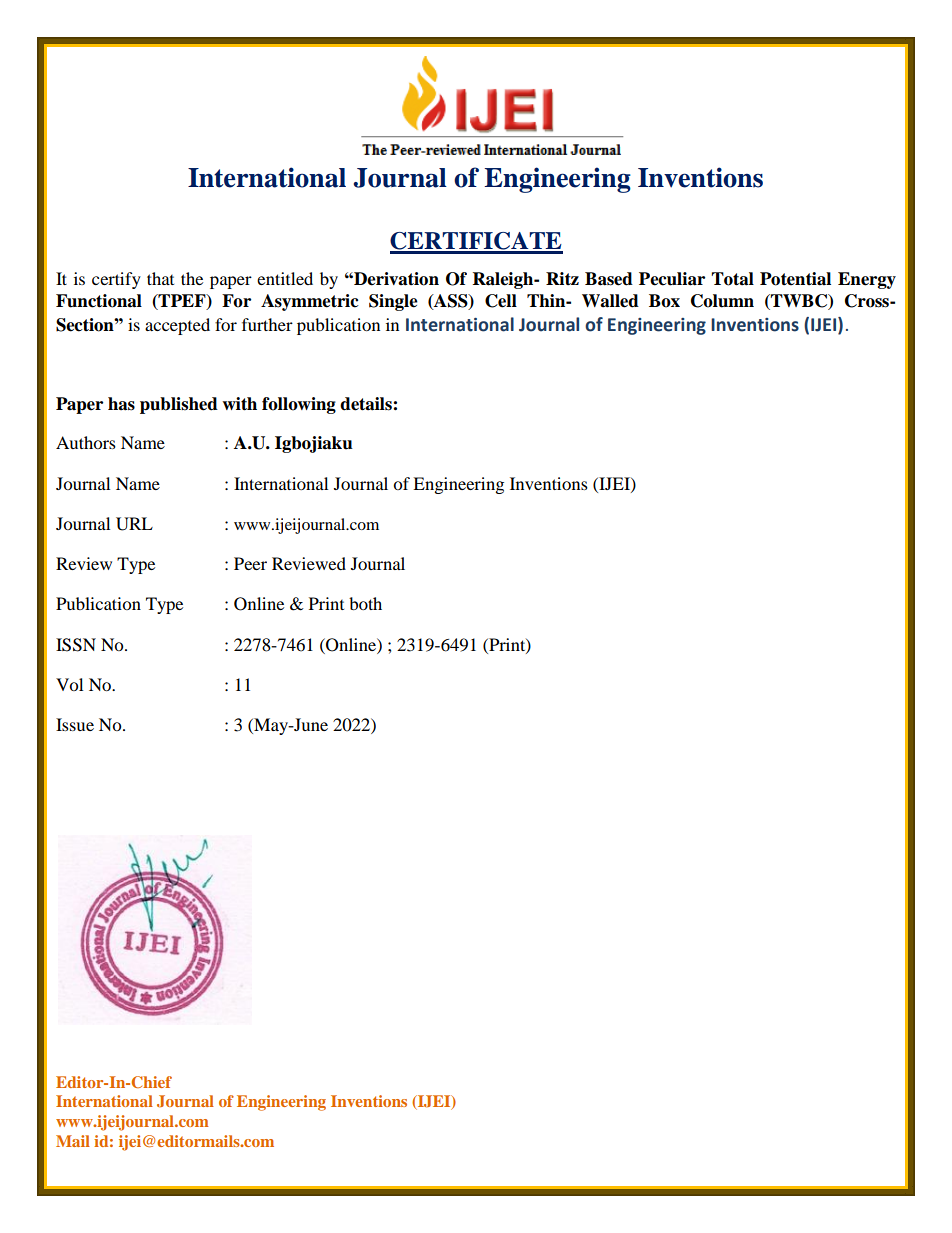 The width and height of the screenshot is (952, 1233). I want to click on Column, so click(722, 301).
